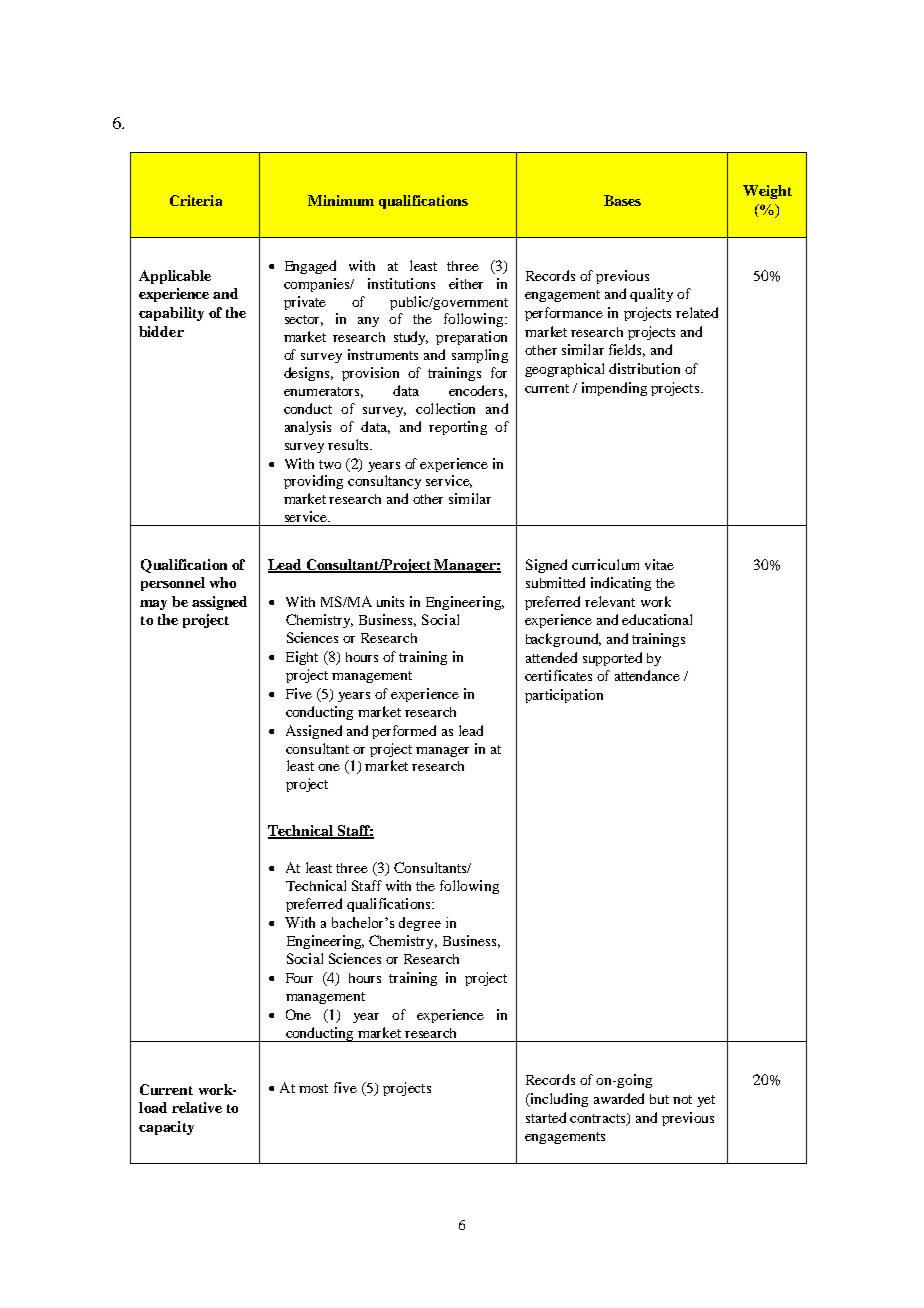  Describe the element at coordinates (401, 283) in the screenshot. I see `institutions` at that location.
